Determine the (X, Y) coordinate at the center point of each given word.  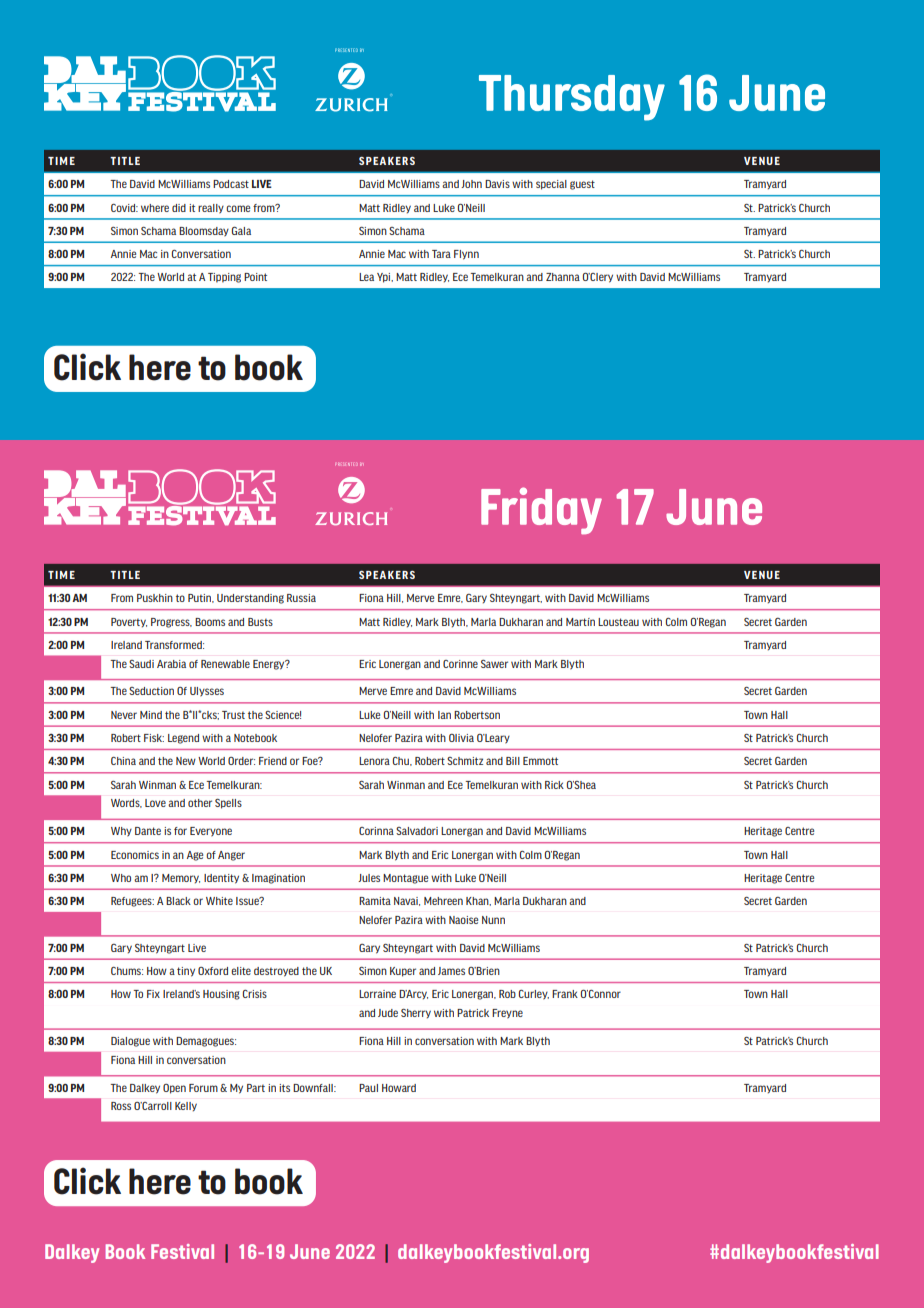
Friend (273, 761)
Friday (541, 510)
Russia (301, 598)
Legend (183, 739)
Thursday (572, 98)
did (179, 208)
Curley (534, 995)
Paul (368, 1088)
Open (174, 1089)
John (471, 184)
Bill (513, 761)
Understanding (250, 599)
